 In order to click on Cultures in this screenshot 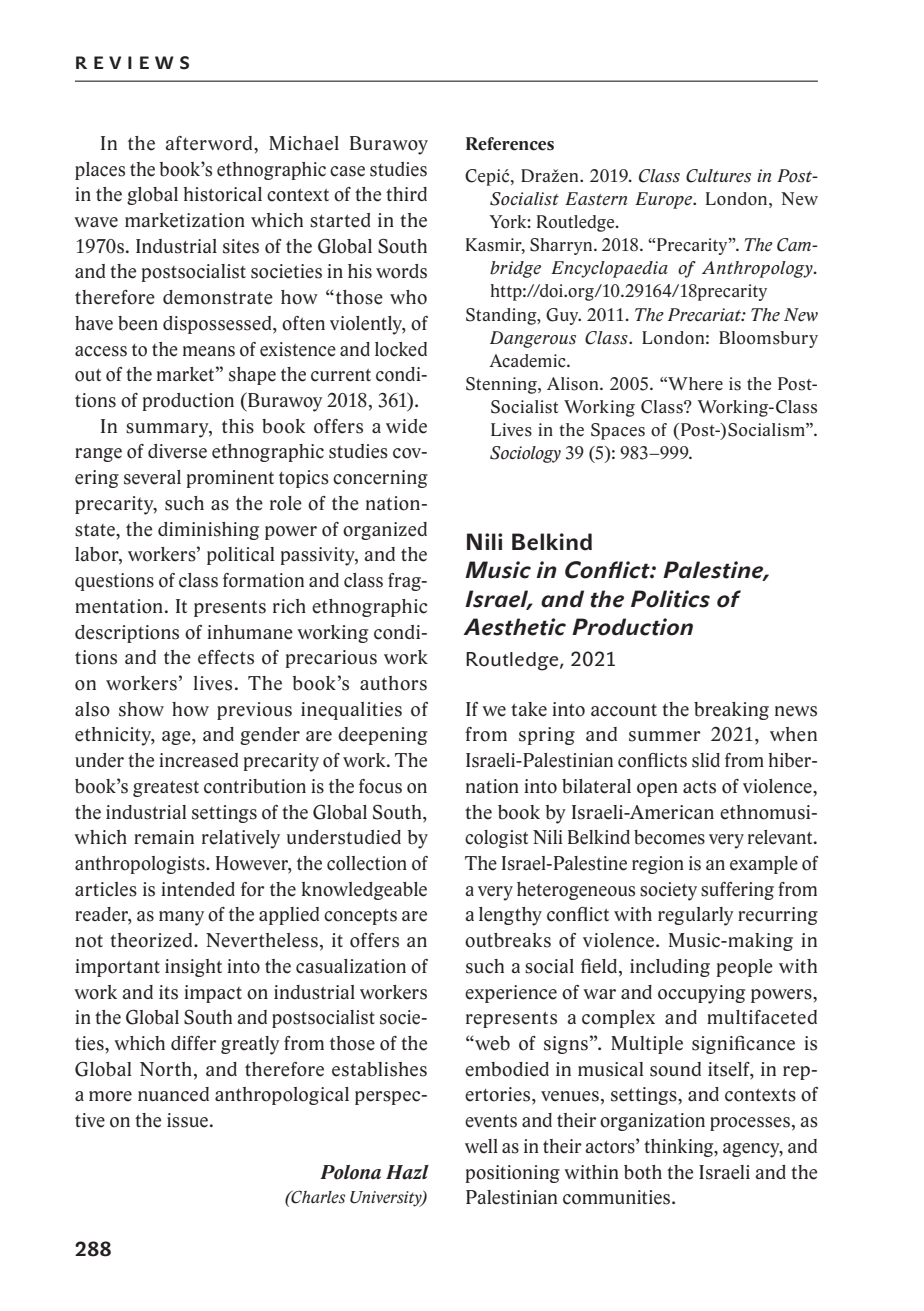, I will do `click(718, 176)`.
